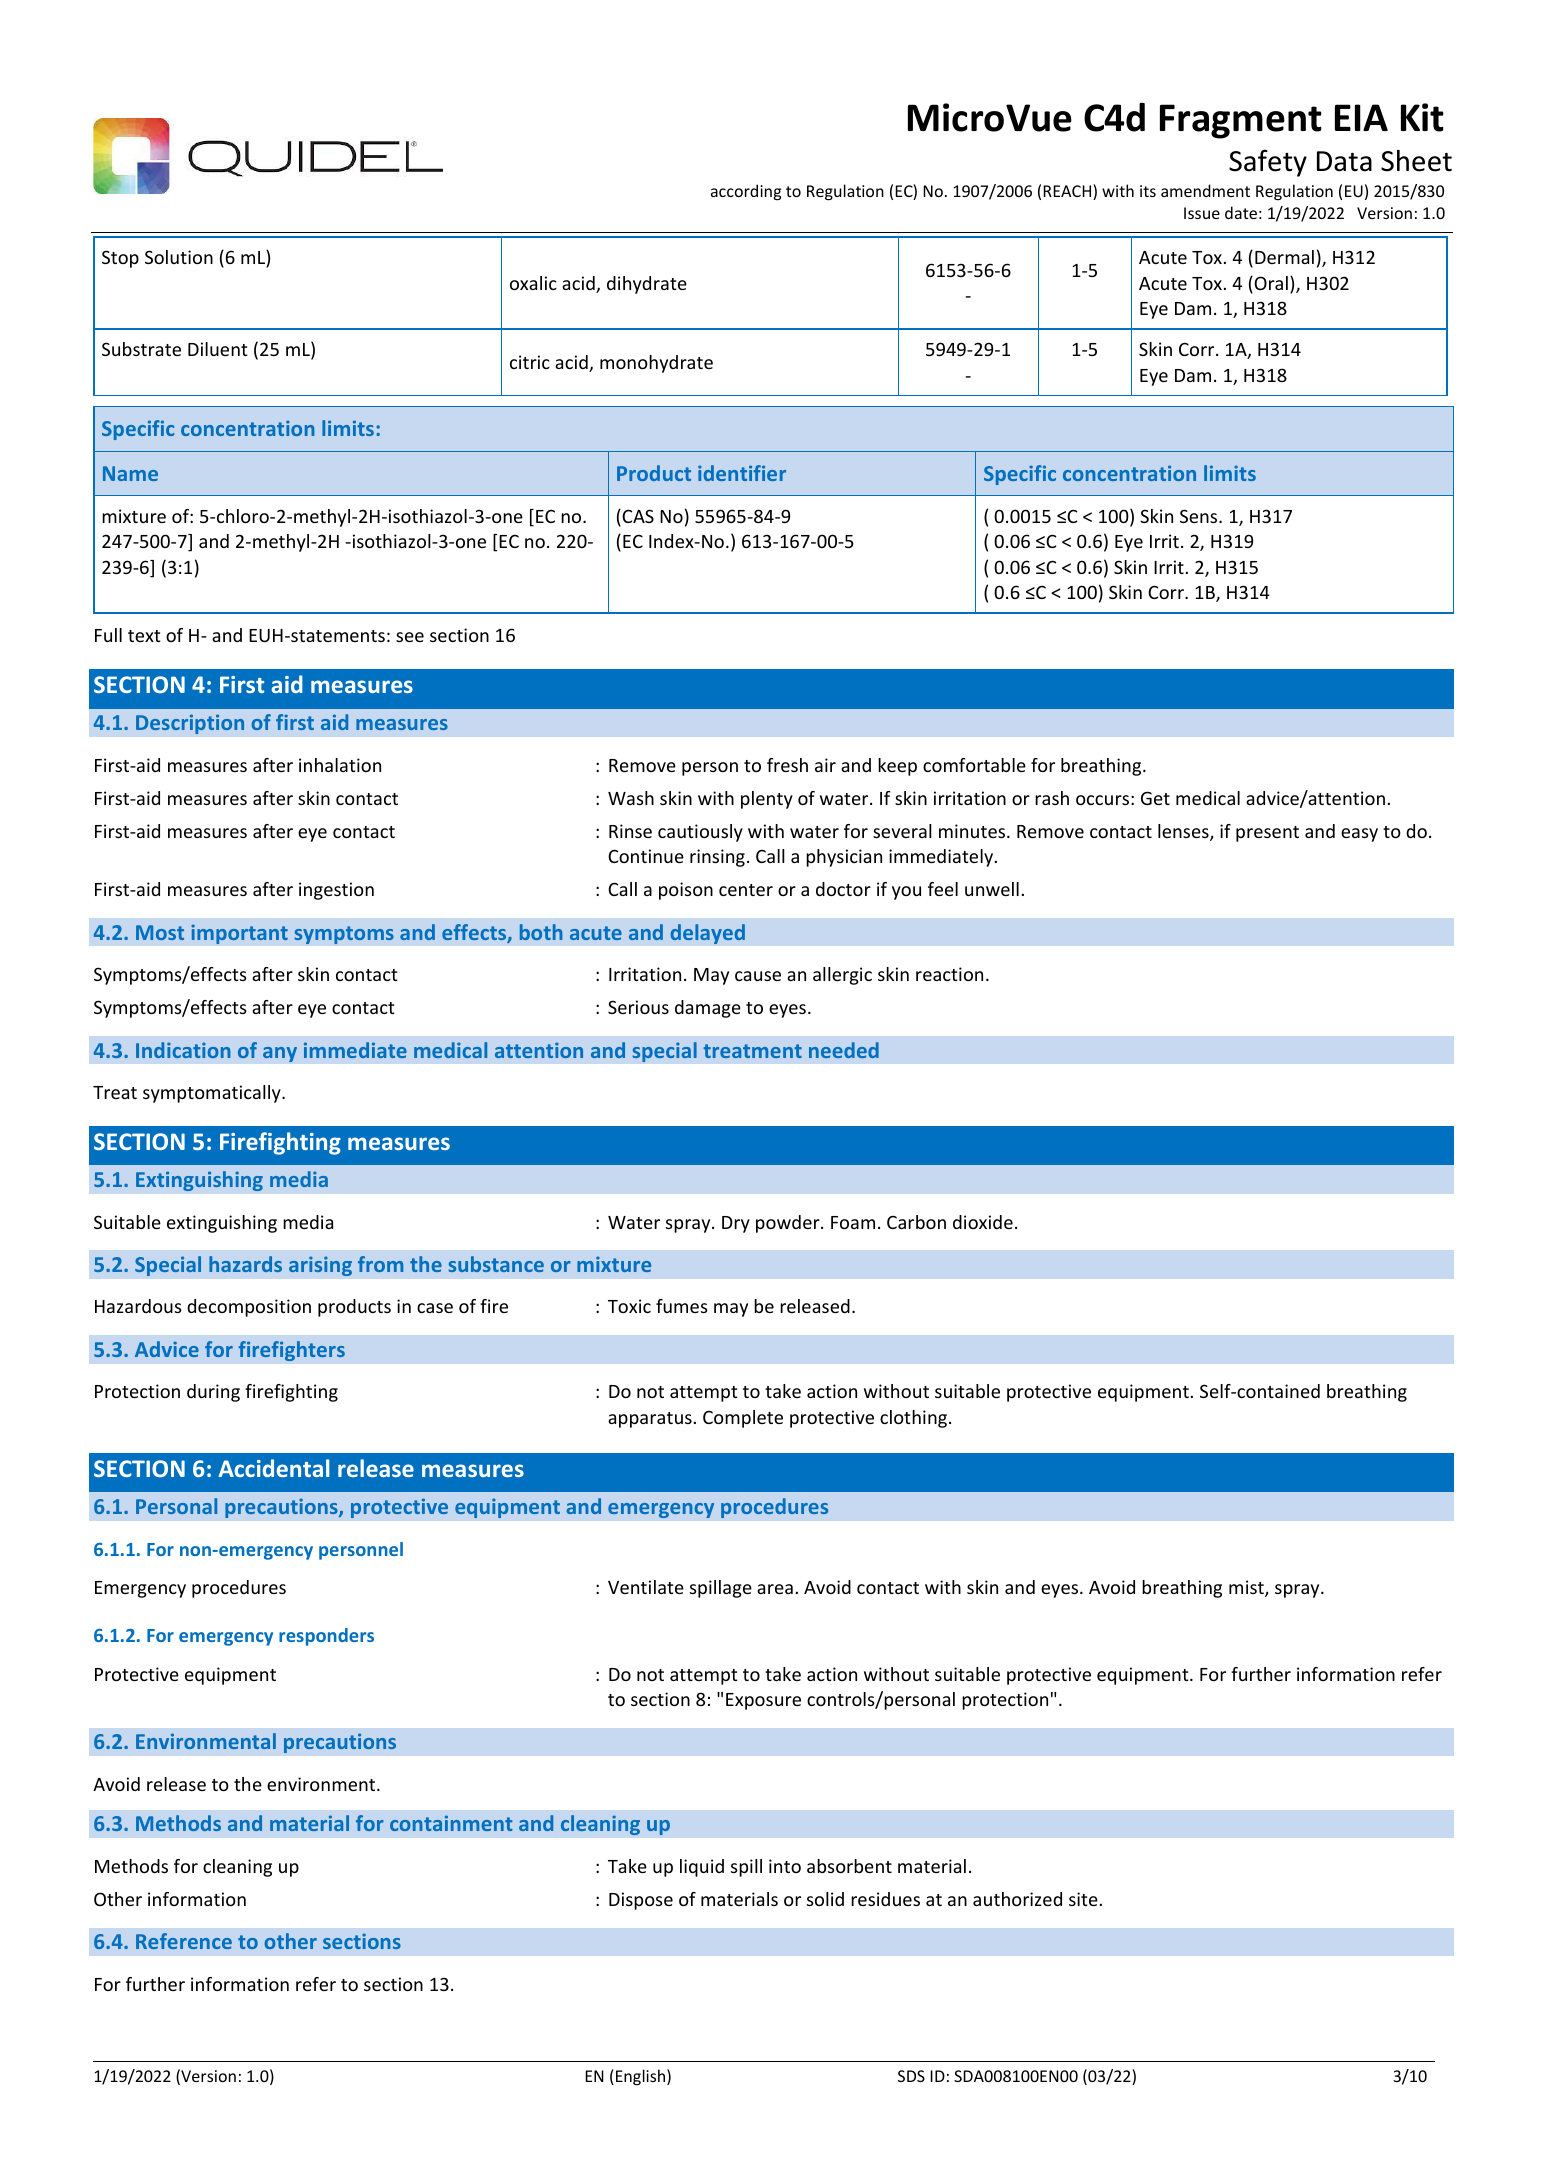  What do you see at coordinates (1083, 1899) in the document?
I see `site` at bounding box center [1083, 1899].
